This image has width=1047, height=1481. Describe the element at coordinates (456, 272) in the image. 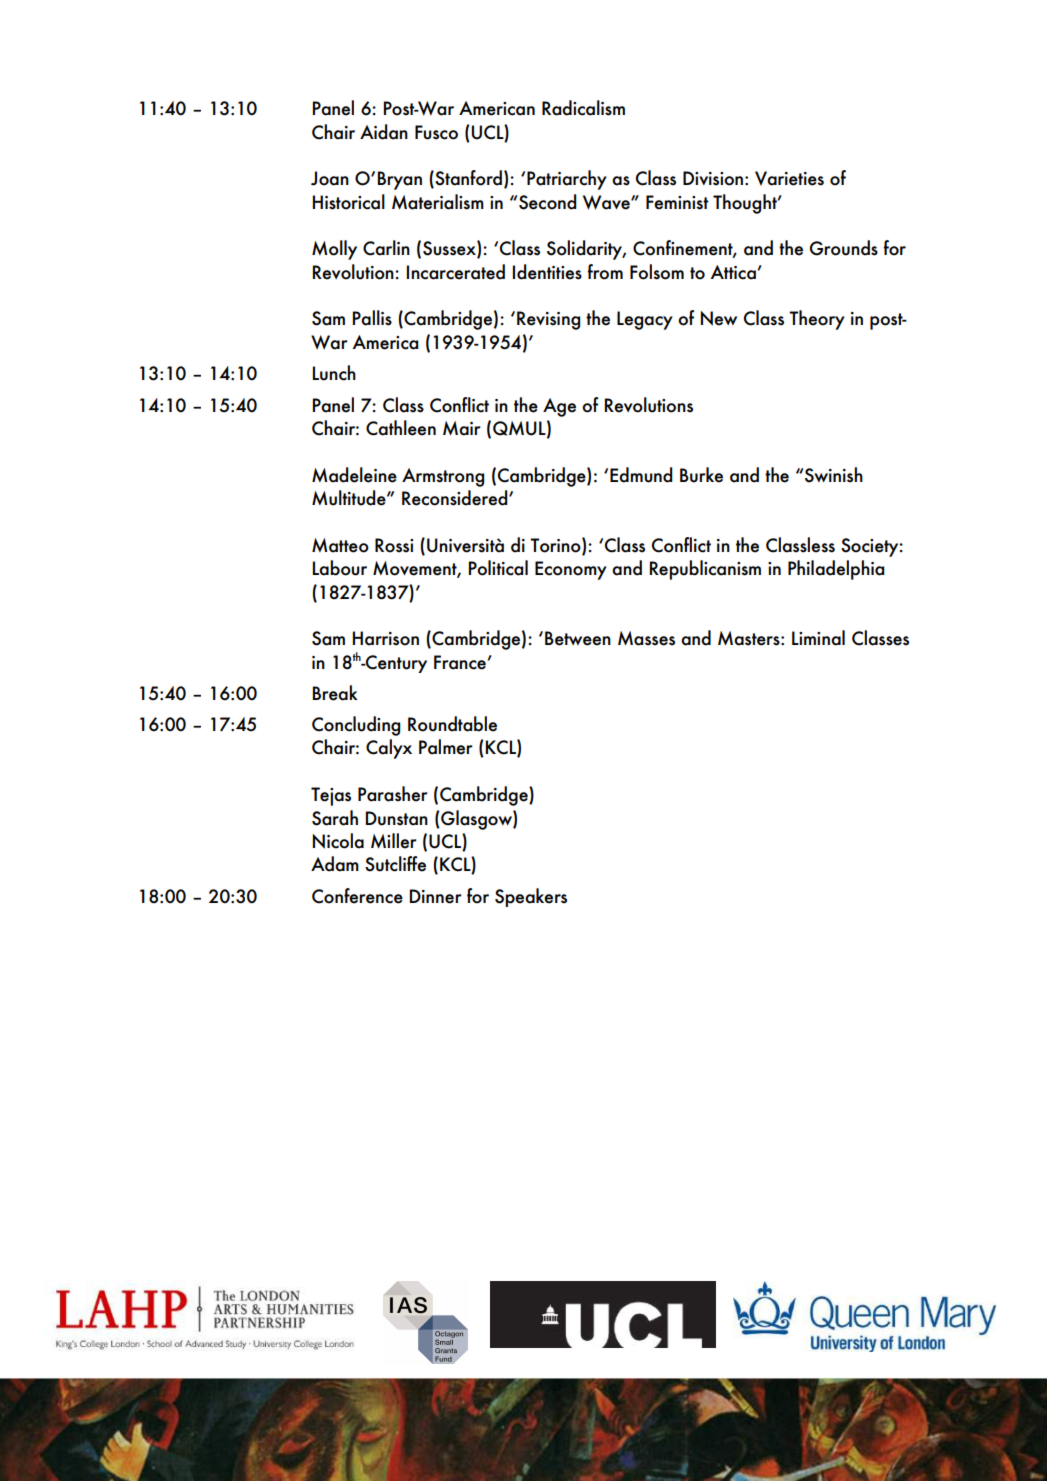

I see `Incarcerated` at that location.
